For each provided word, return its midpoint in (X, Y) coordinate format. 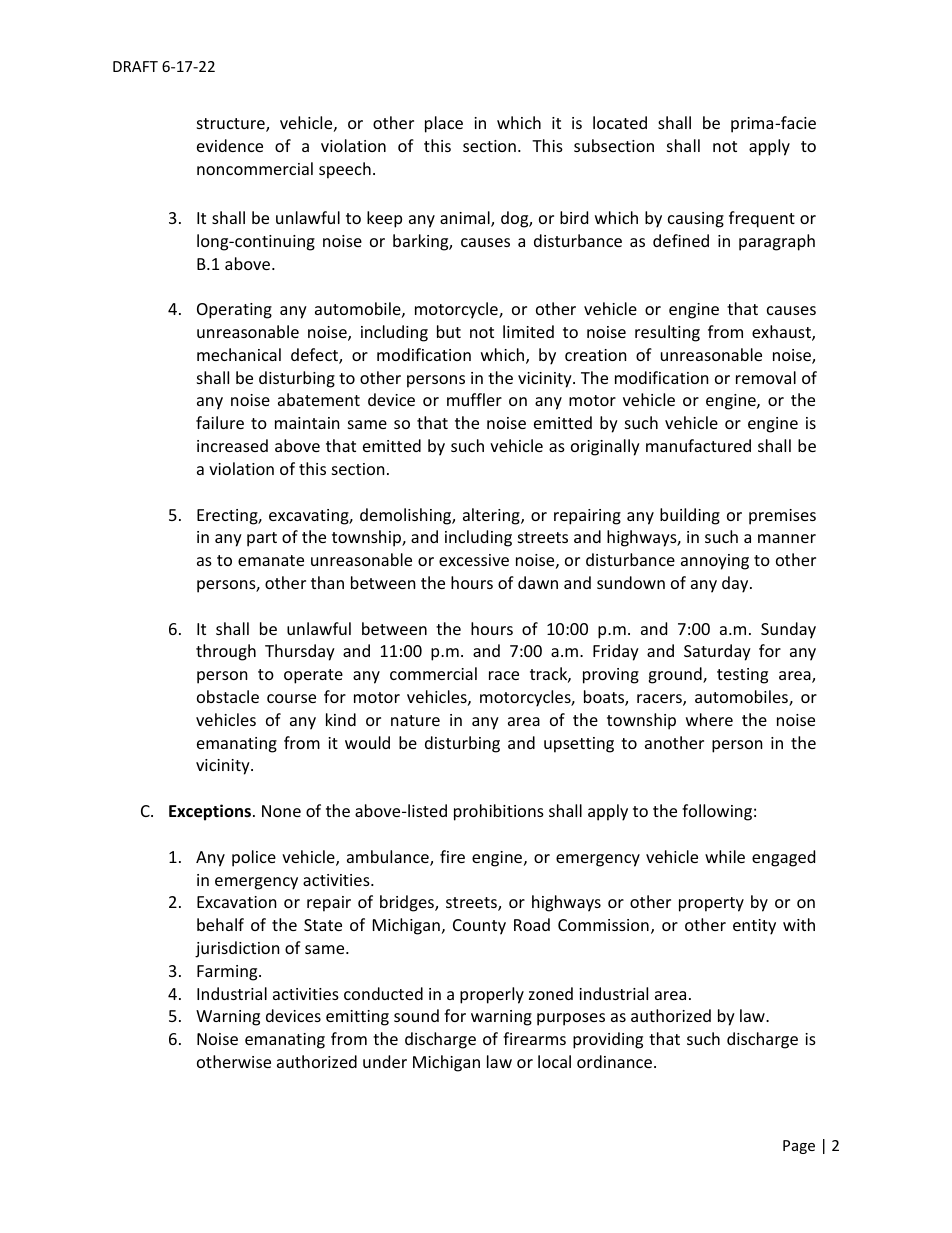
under (385, 1061)
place (444, 124)
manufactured (698, 445)
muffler (474, 399)
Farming (228, 973)
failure (220, 422)
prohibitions (499, 812)
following (717, 812)
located (620, 122)
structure (232, 125)
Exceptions (210, 812)
